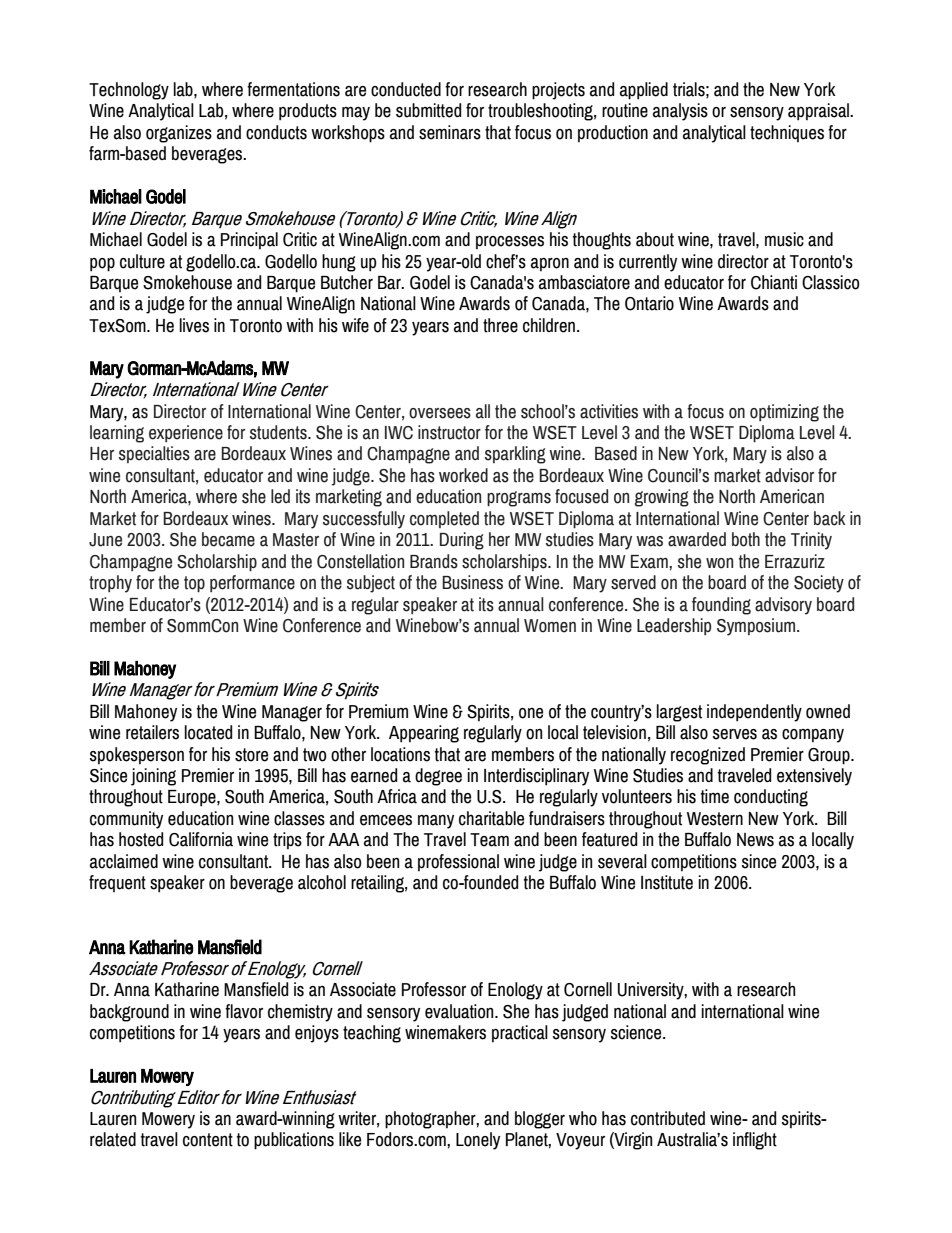 This screenshot has height=1233, width=952. Describe the element at coordinates (784, 413) in the screenshot. I see `optimizing` at that location.
